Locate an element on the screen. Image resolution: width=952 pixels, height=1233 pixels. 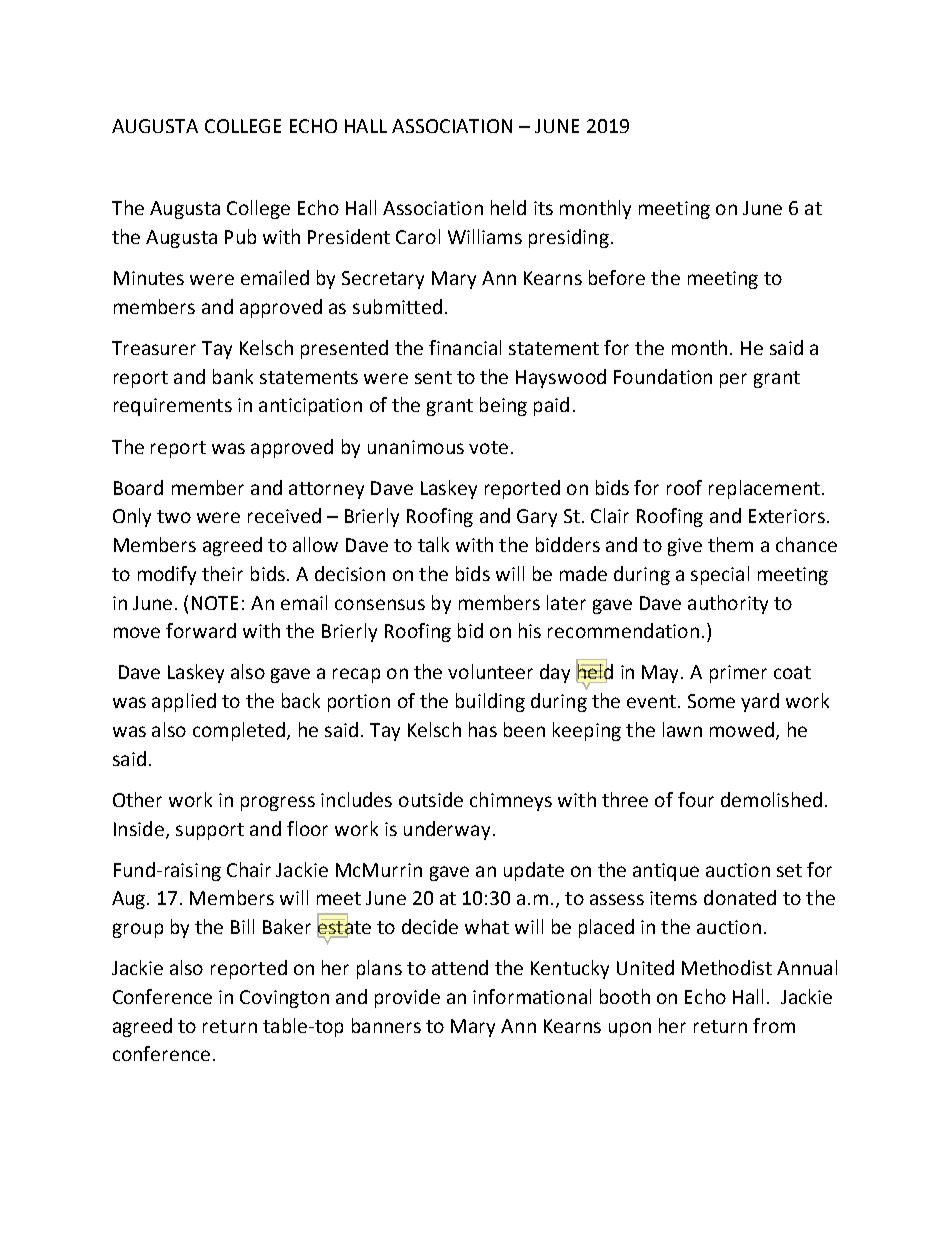
two is located at coordinates (174, 516).
